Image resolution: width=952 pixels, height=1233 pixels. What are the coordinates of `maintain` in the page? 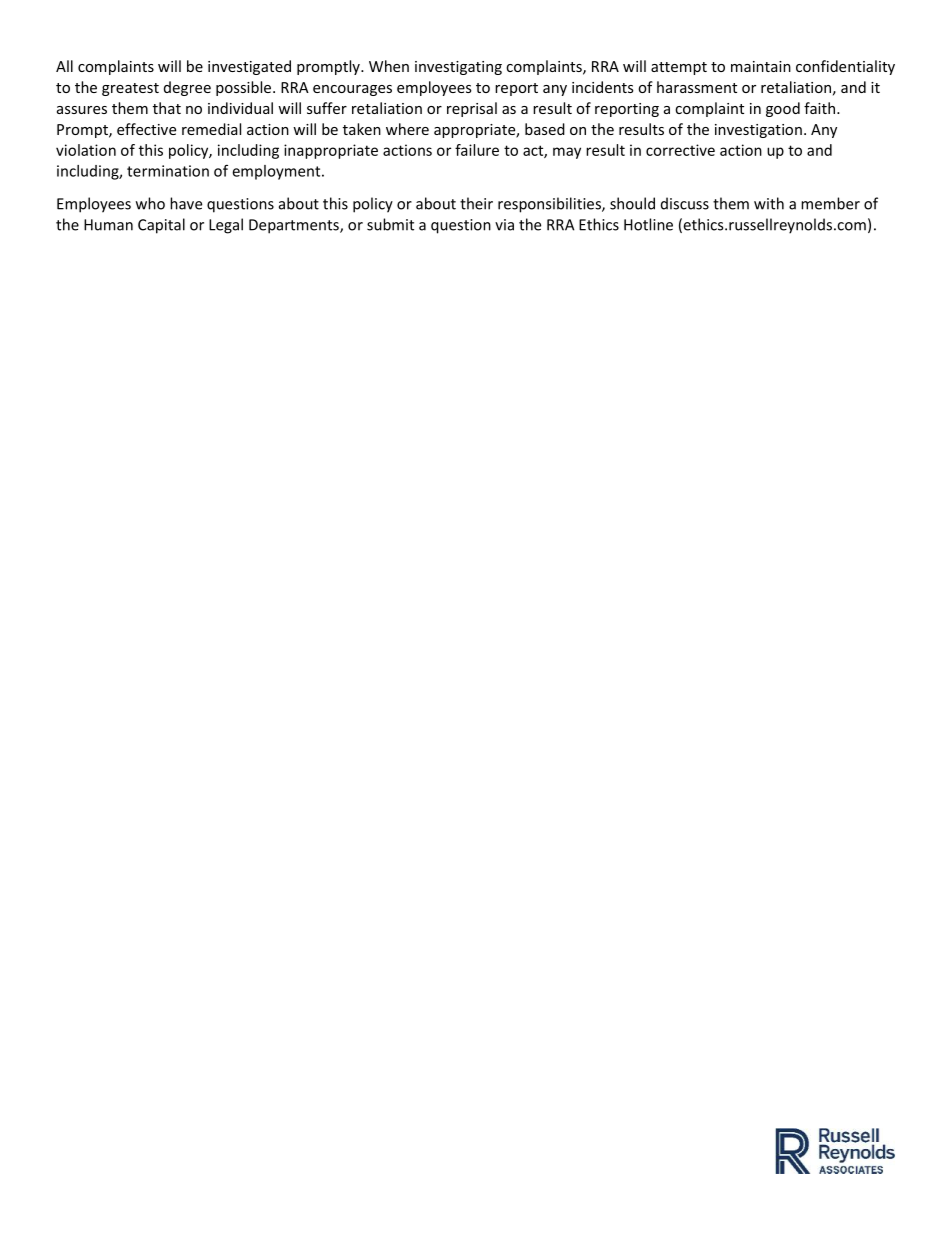 It's located at (761, 66).
